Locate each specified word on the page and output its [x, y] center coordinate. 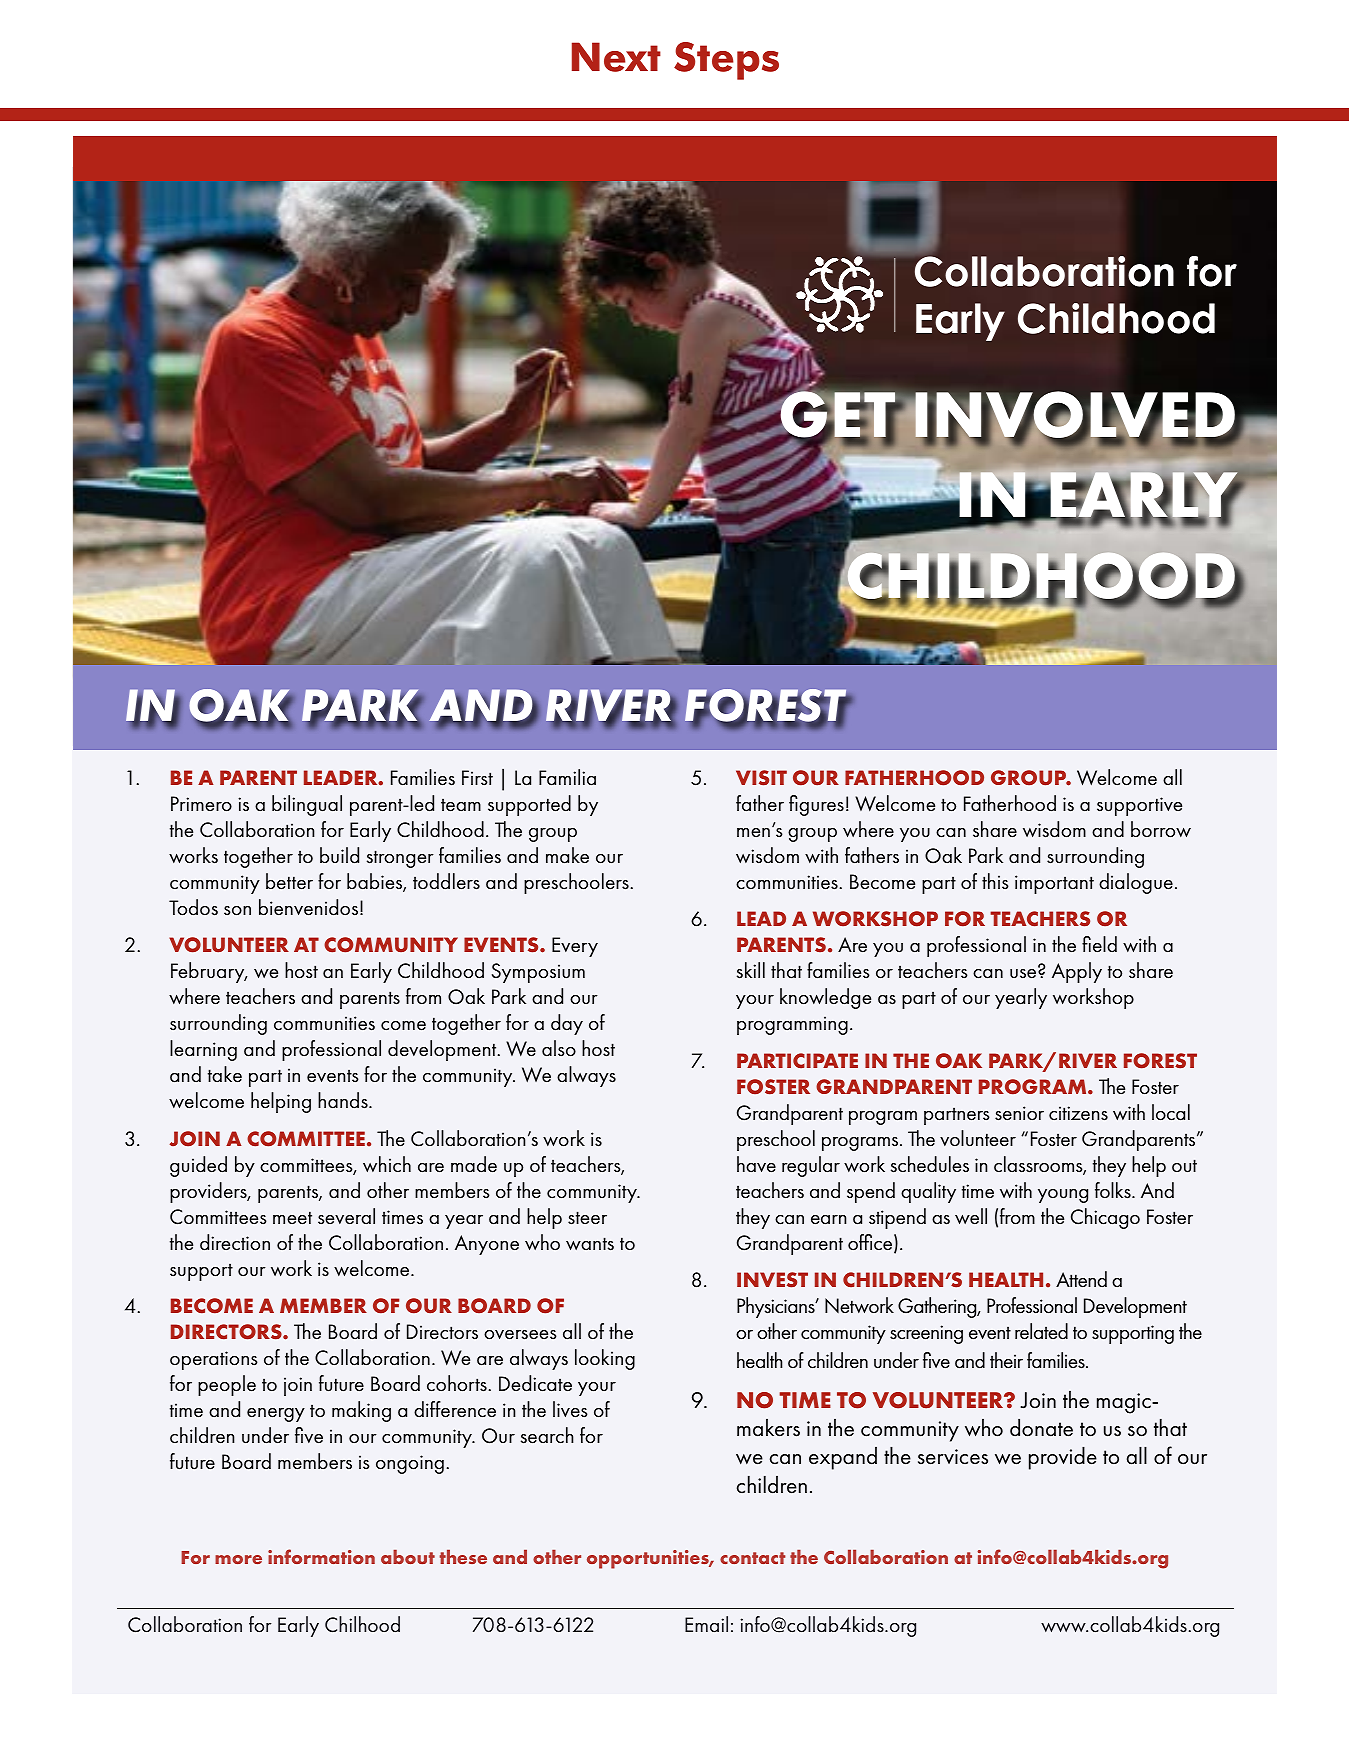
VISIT [761, 778]
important [1054, 884]
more [238, 1559]
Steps [726, 61]
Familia [567, 777]
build [339, 855]
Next [616, 57]
